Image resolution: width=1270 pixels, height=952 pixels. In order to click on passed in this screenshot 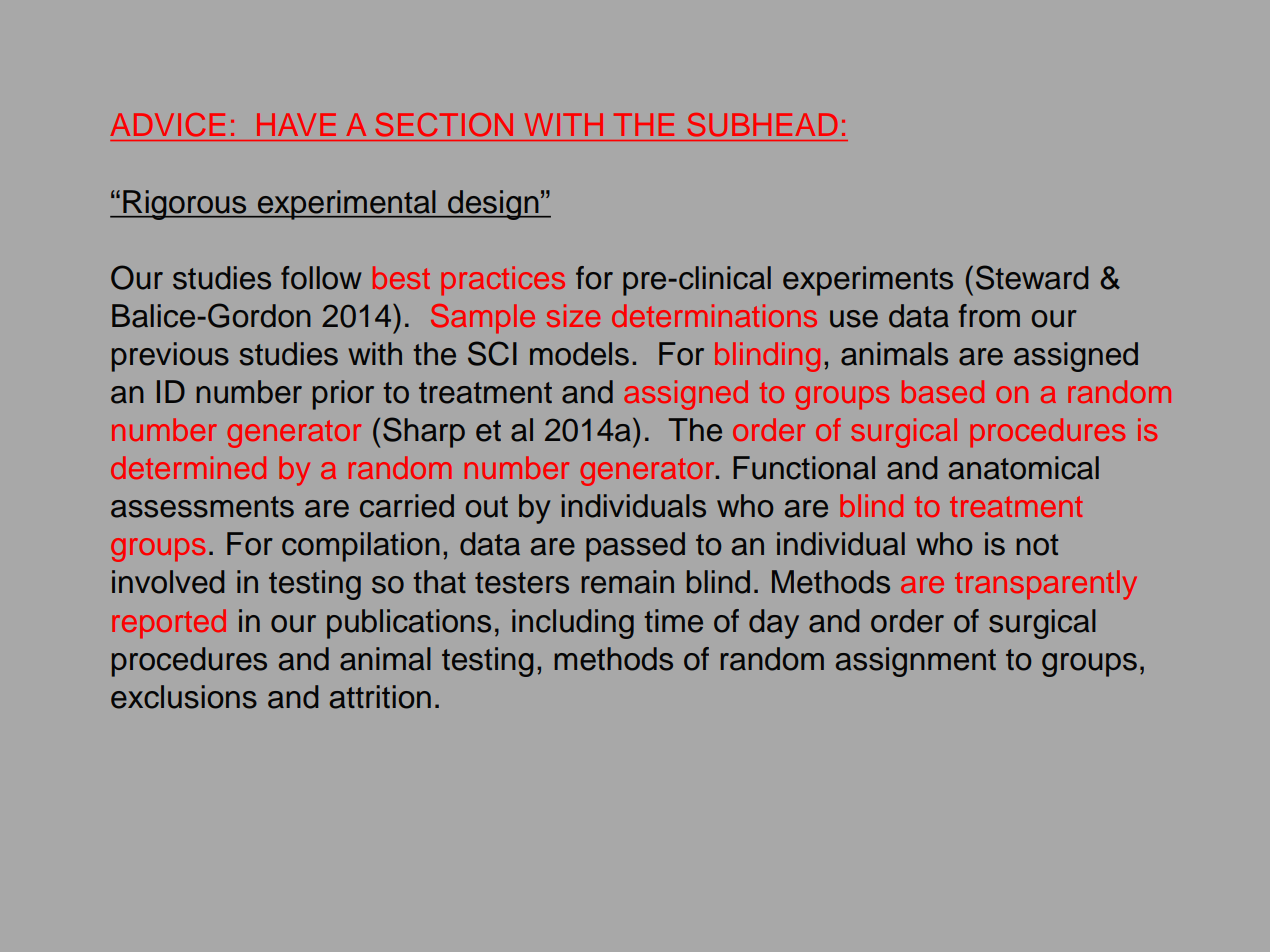, I will do `click(635, 547)`.
